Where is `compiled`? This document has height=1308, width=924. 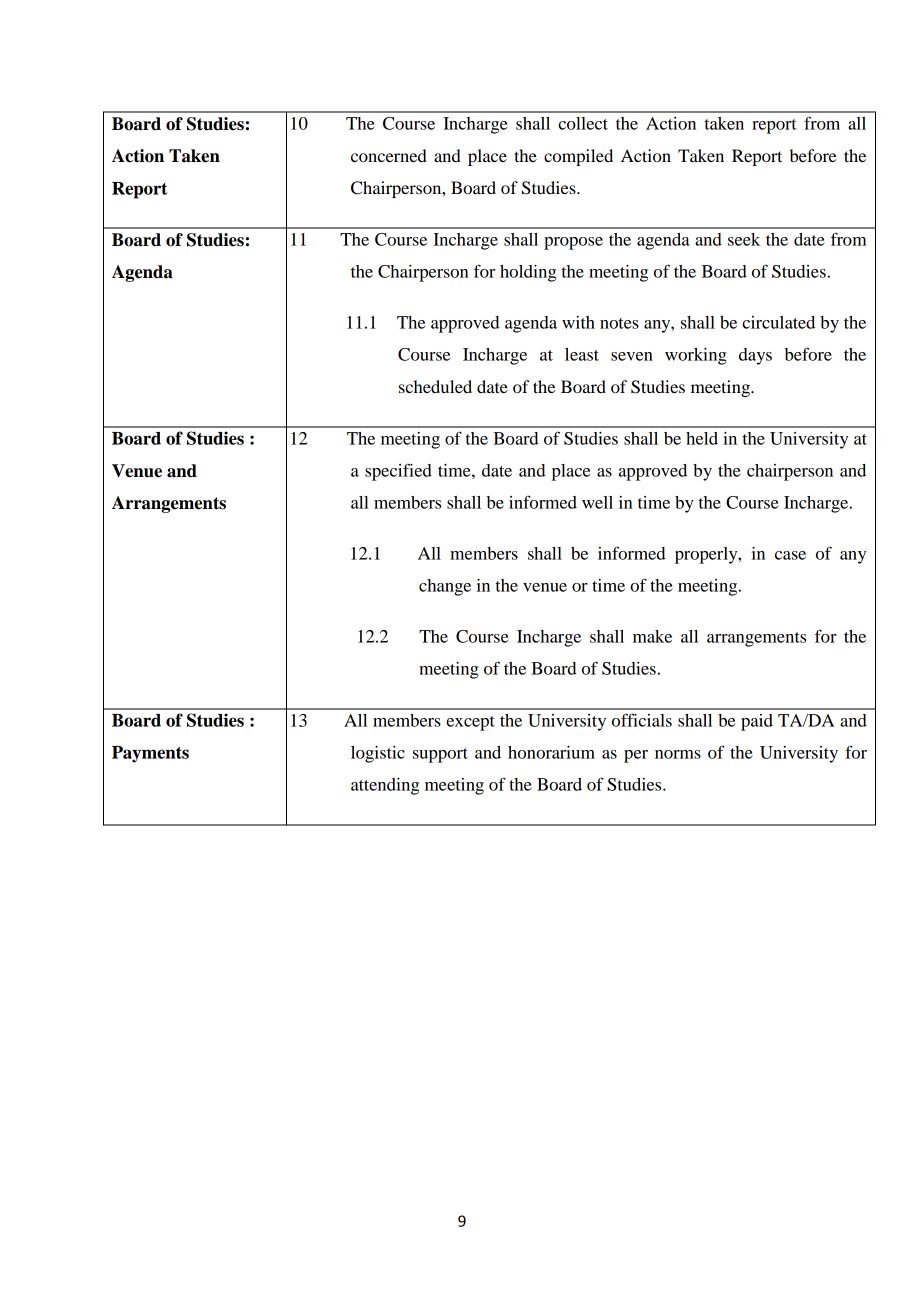 compiled is located at coordinates (578, 157).
